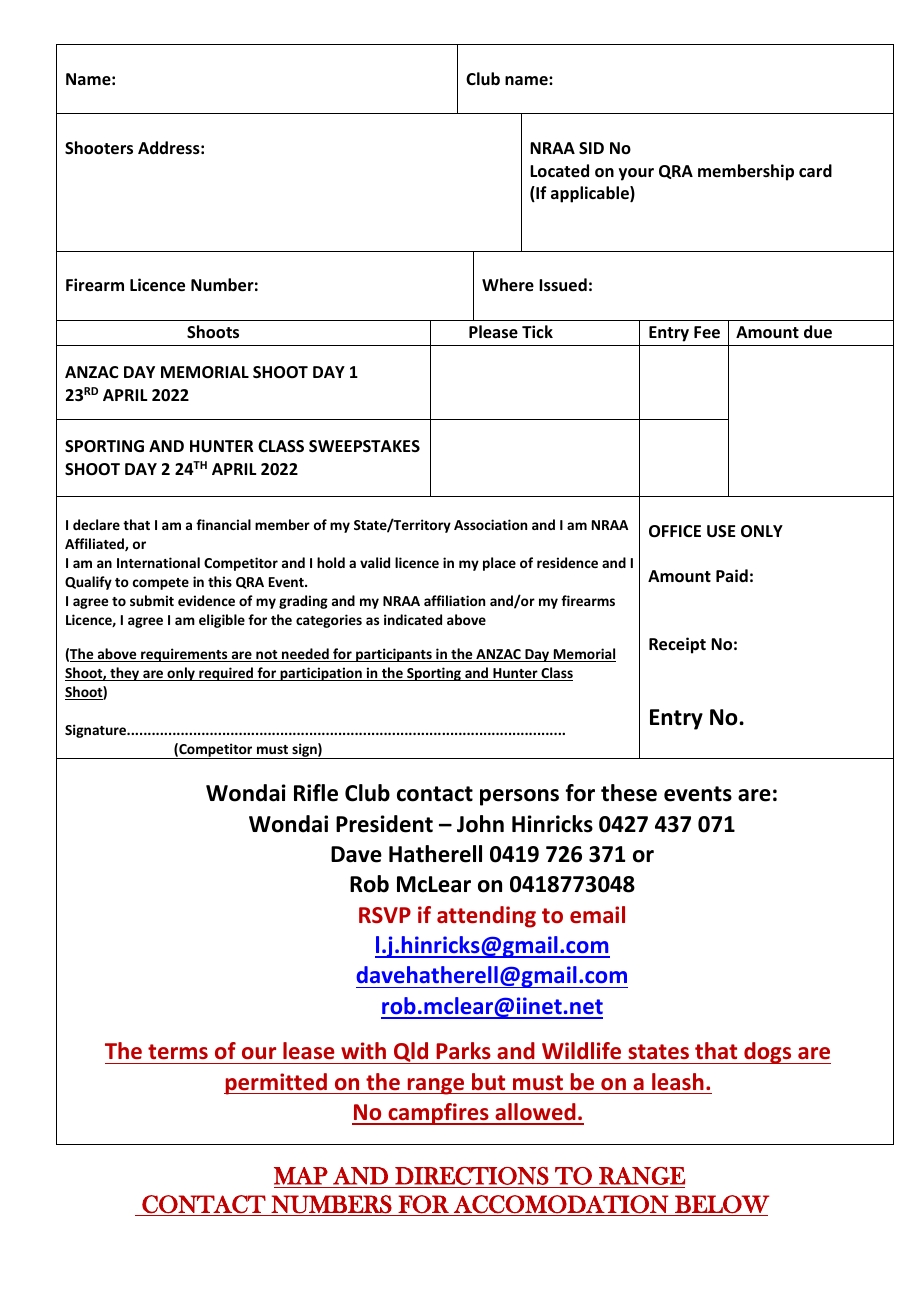 This screenshot has width=924, height=1308. What do you see at coordinates (508, 285) in the screenshot?
I see `Where` at bounding box center [508, 285].
